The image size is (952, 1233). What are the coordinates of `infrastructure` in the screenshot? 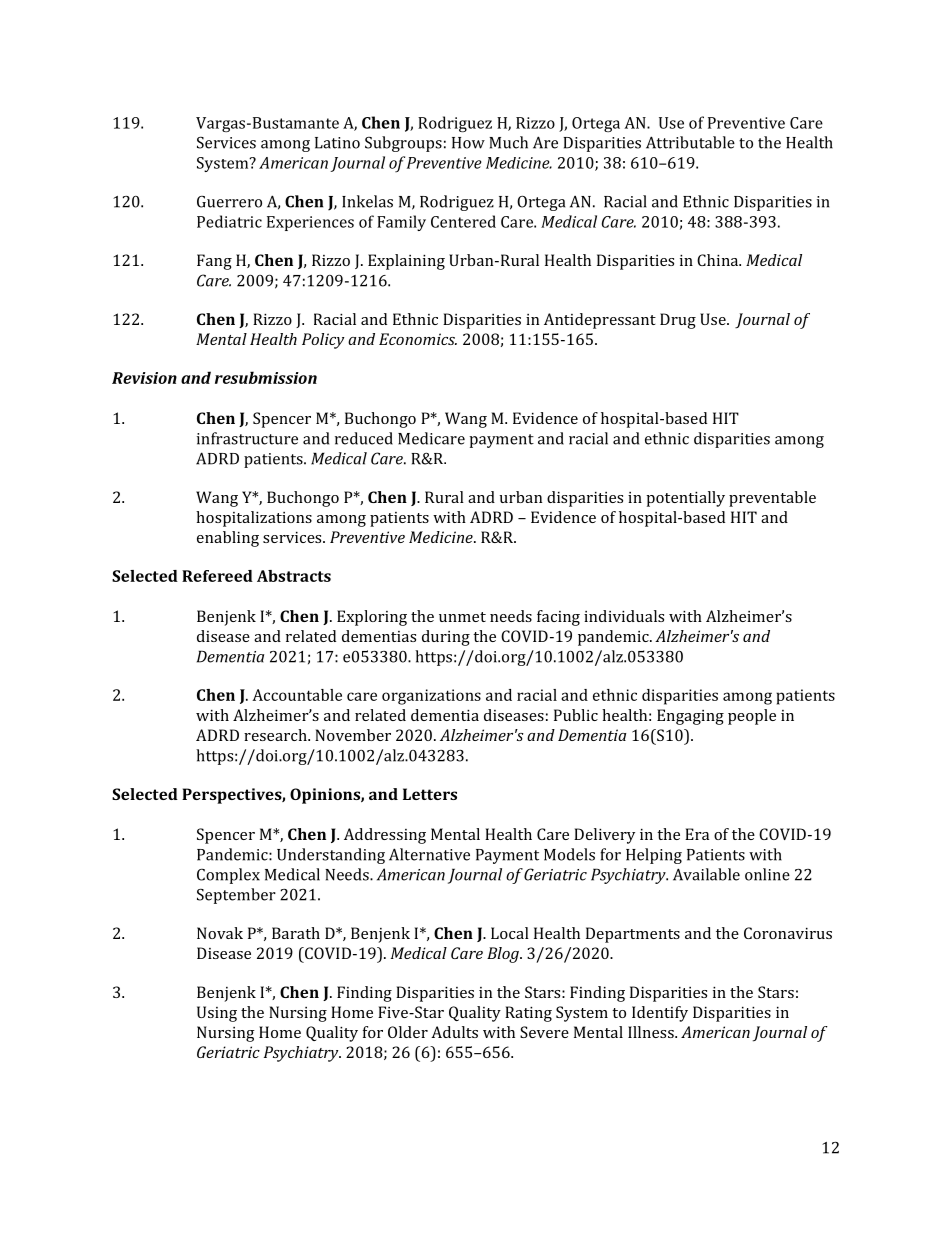 It's located at (247, 438).
